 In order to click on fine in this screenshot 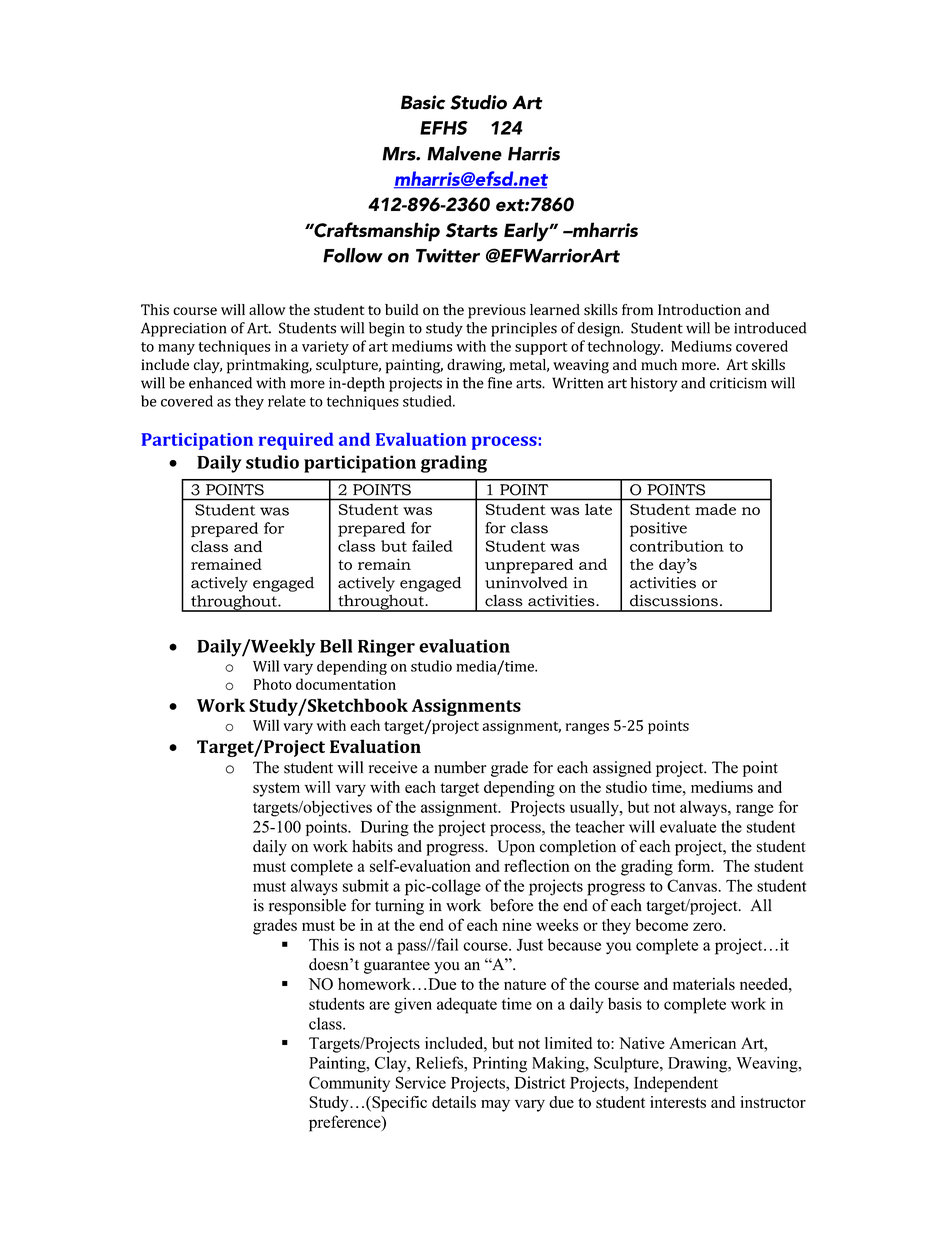, I will do `click(500, 383)`.
